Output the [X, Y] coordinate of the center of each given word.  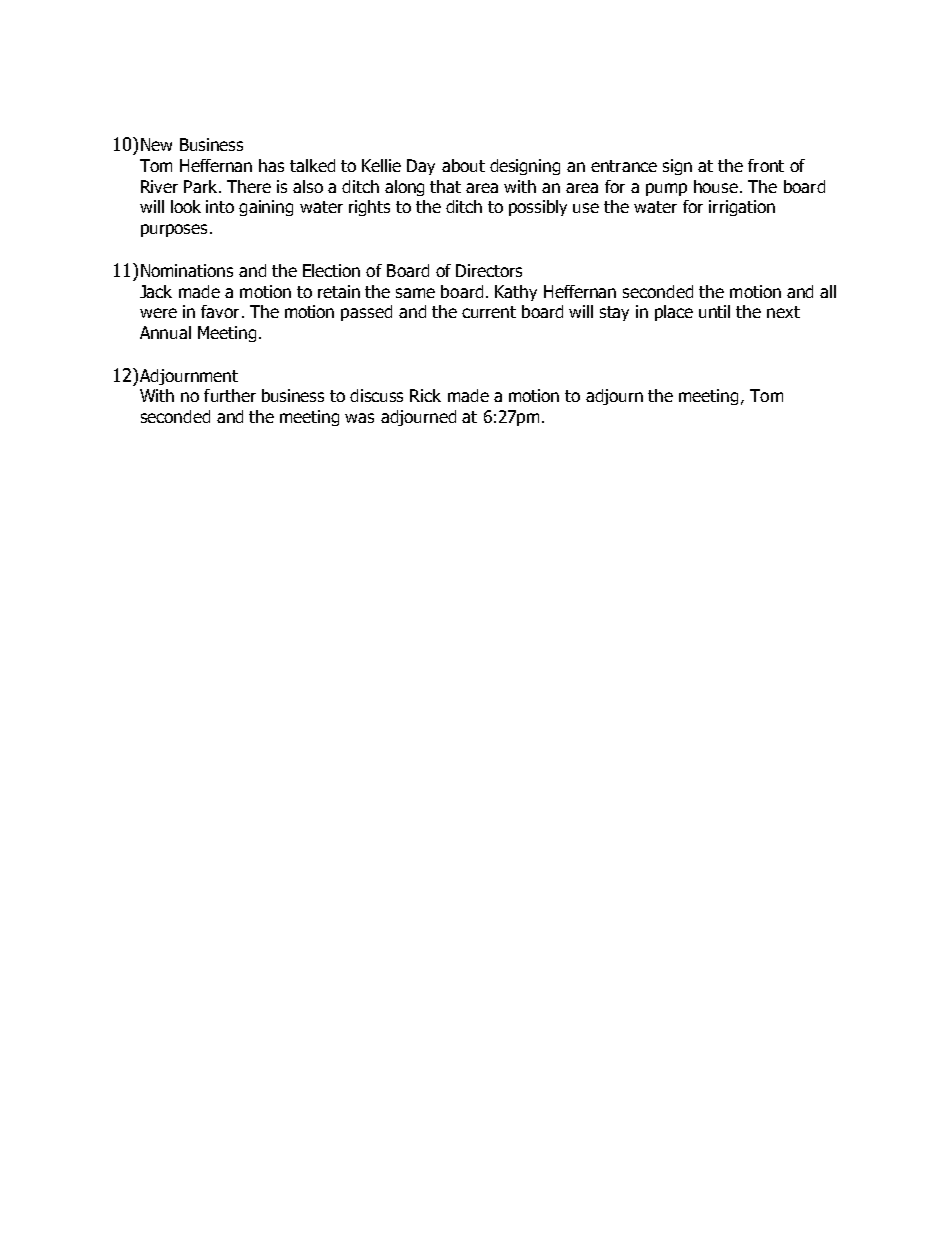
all [828, 291]
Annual [165, 332]
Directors [489, 270]
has [271, 165]
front [766, 165]
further [230, 395]
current [489, 312]
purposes [176, 230]
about [463, 165]
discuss [376, 395]
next [783, 312]
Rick [425, 395]
